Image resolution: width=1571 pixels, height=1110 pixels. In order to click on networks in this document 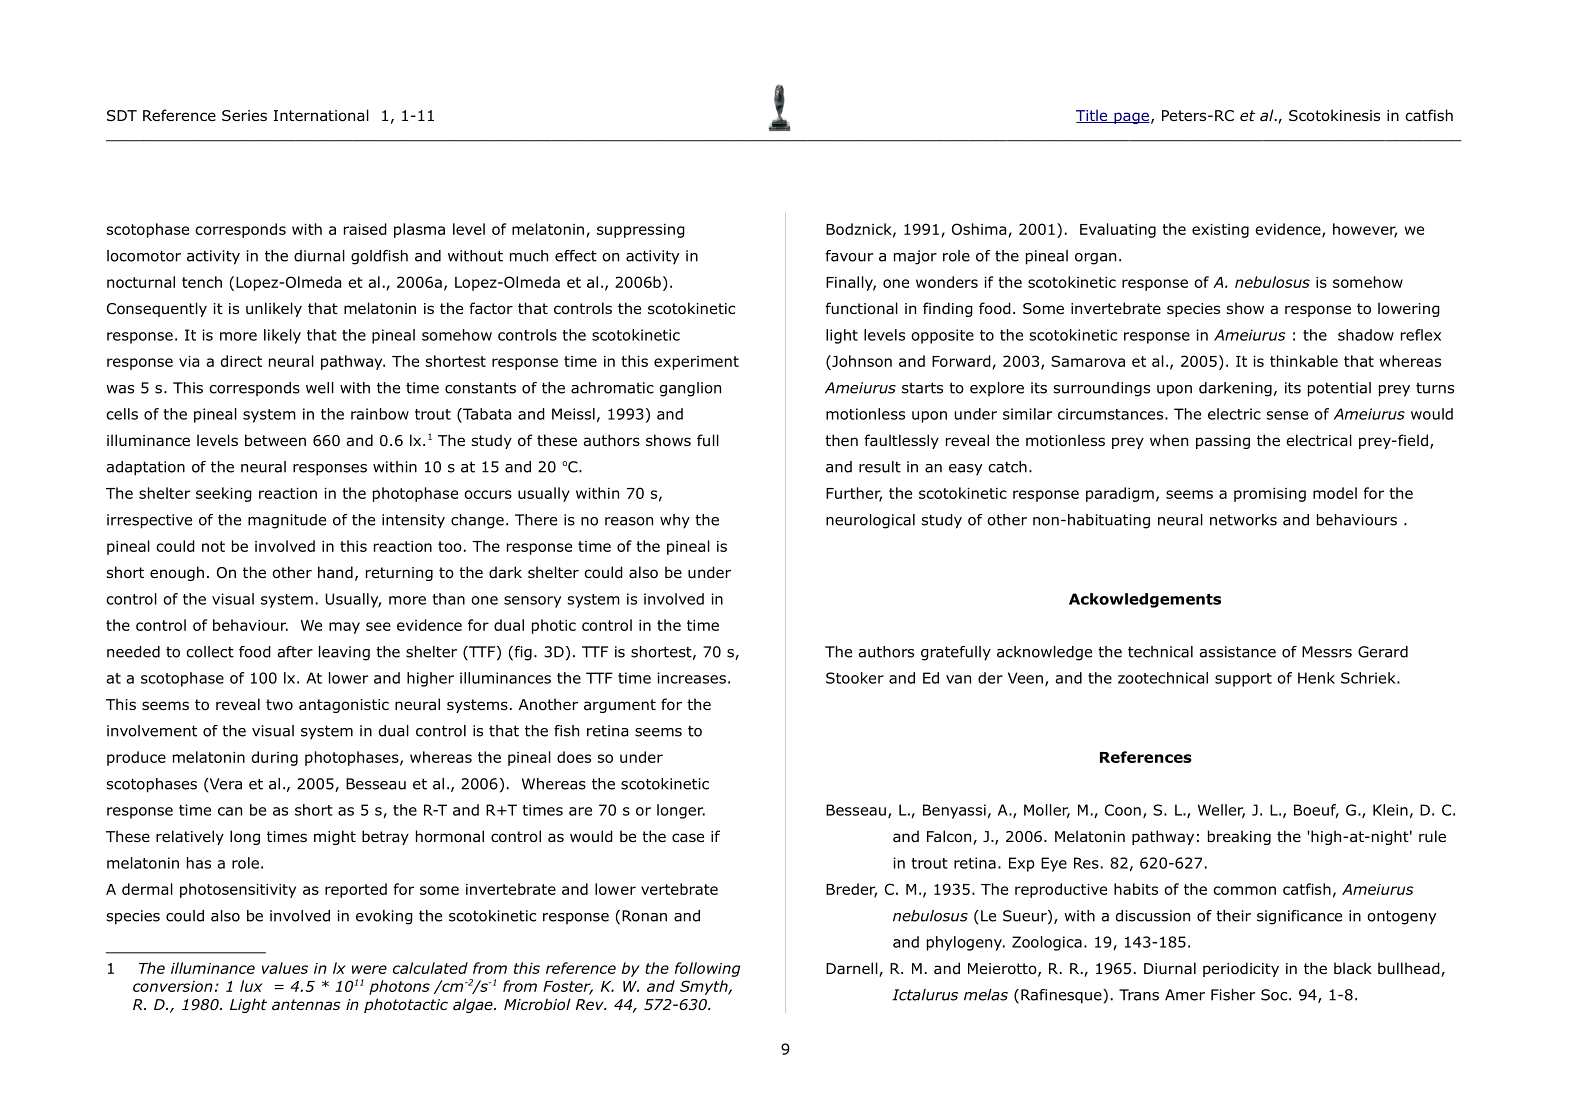, I will do `click(1243, 520)`.
